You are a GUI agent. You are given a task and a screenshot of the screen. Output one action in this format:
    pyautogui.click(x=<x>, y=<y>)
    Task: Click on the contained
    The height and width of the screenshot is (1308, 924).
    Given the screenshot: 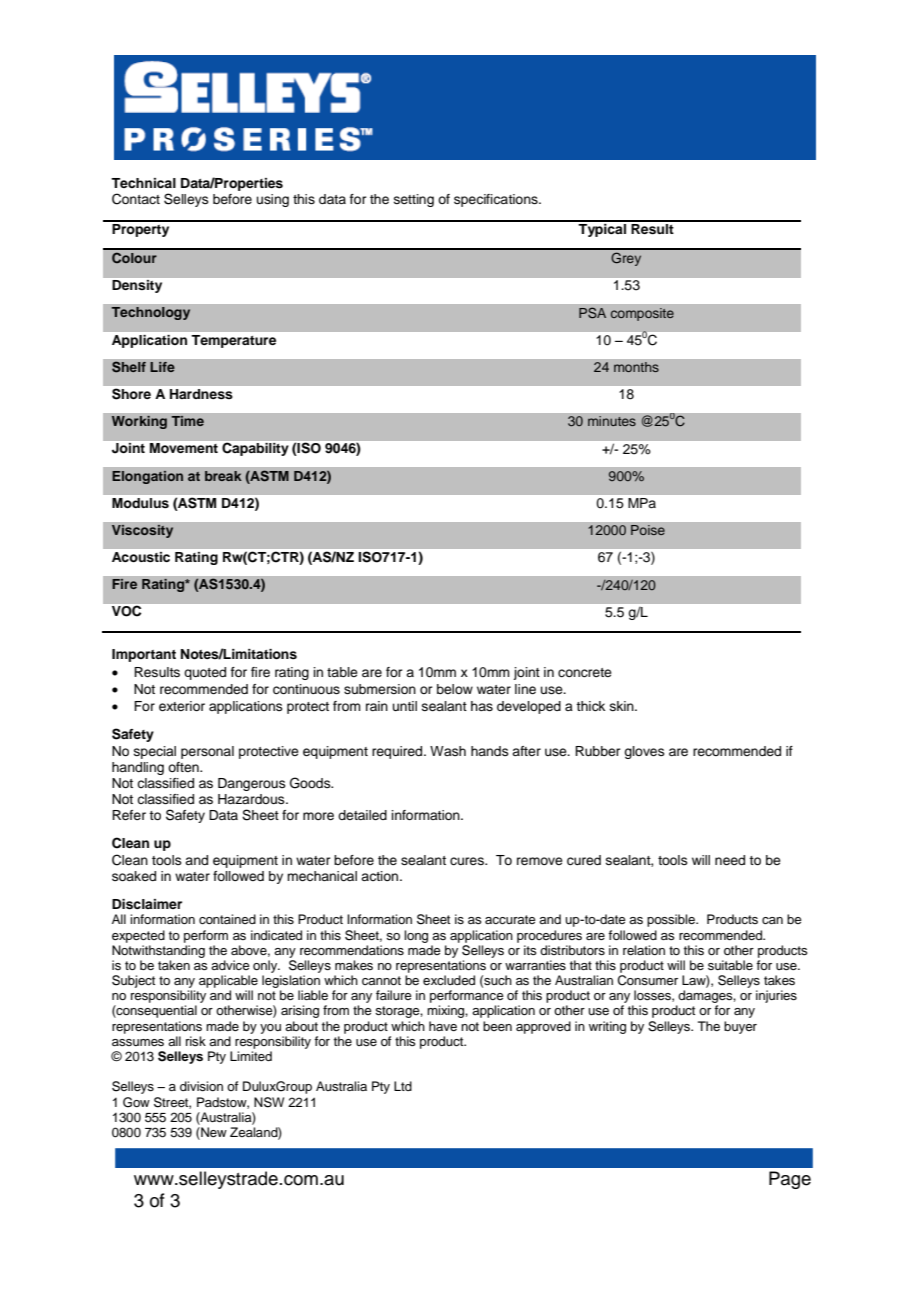 What is the action you would take?
    pyautogui.click(x=227, y=919)
